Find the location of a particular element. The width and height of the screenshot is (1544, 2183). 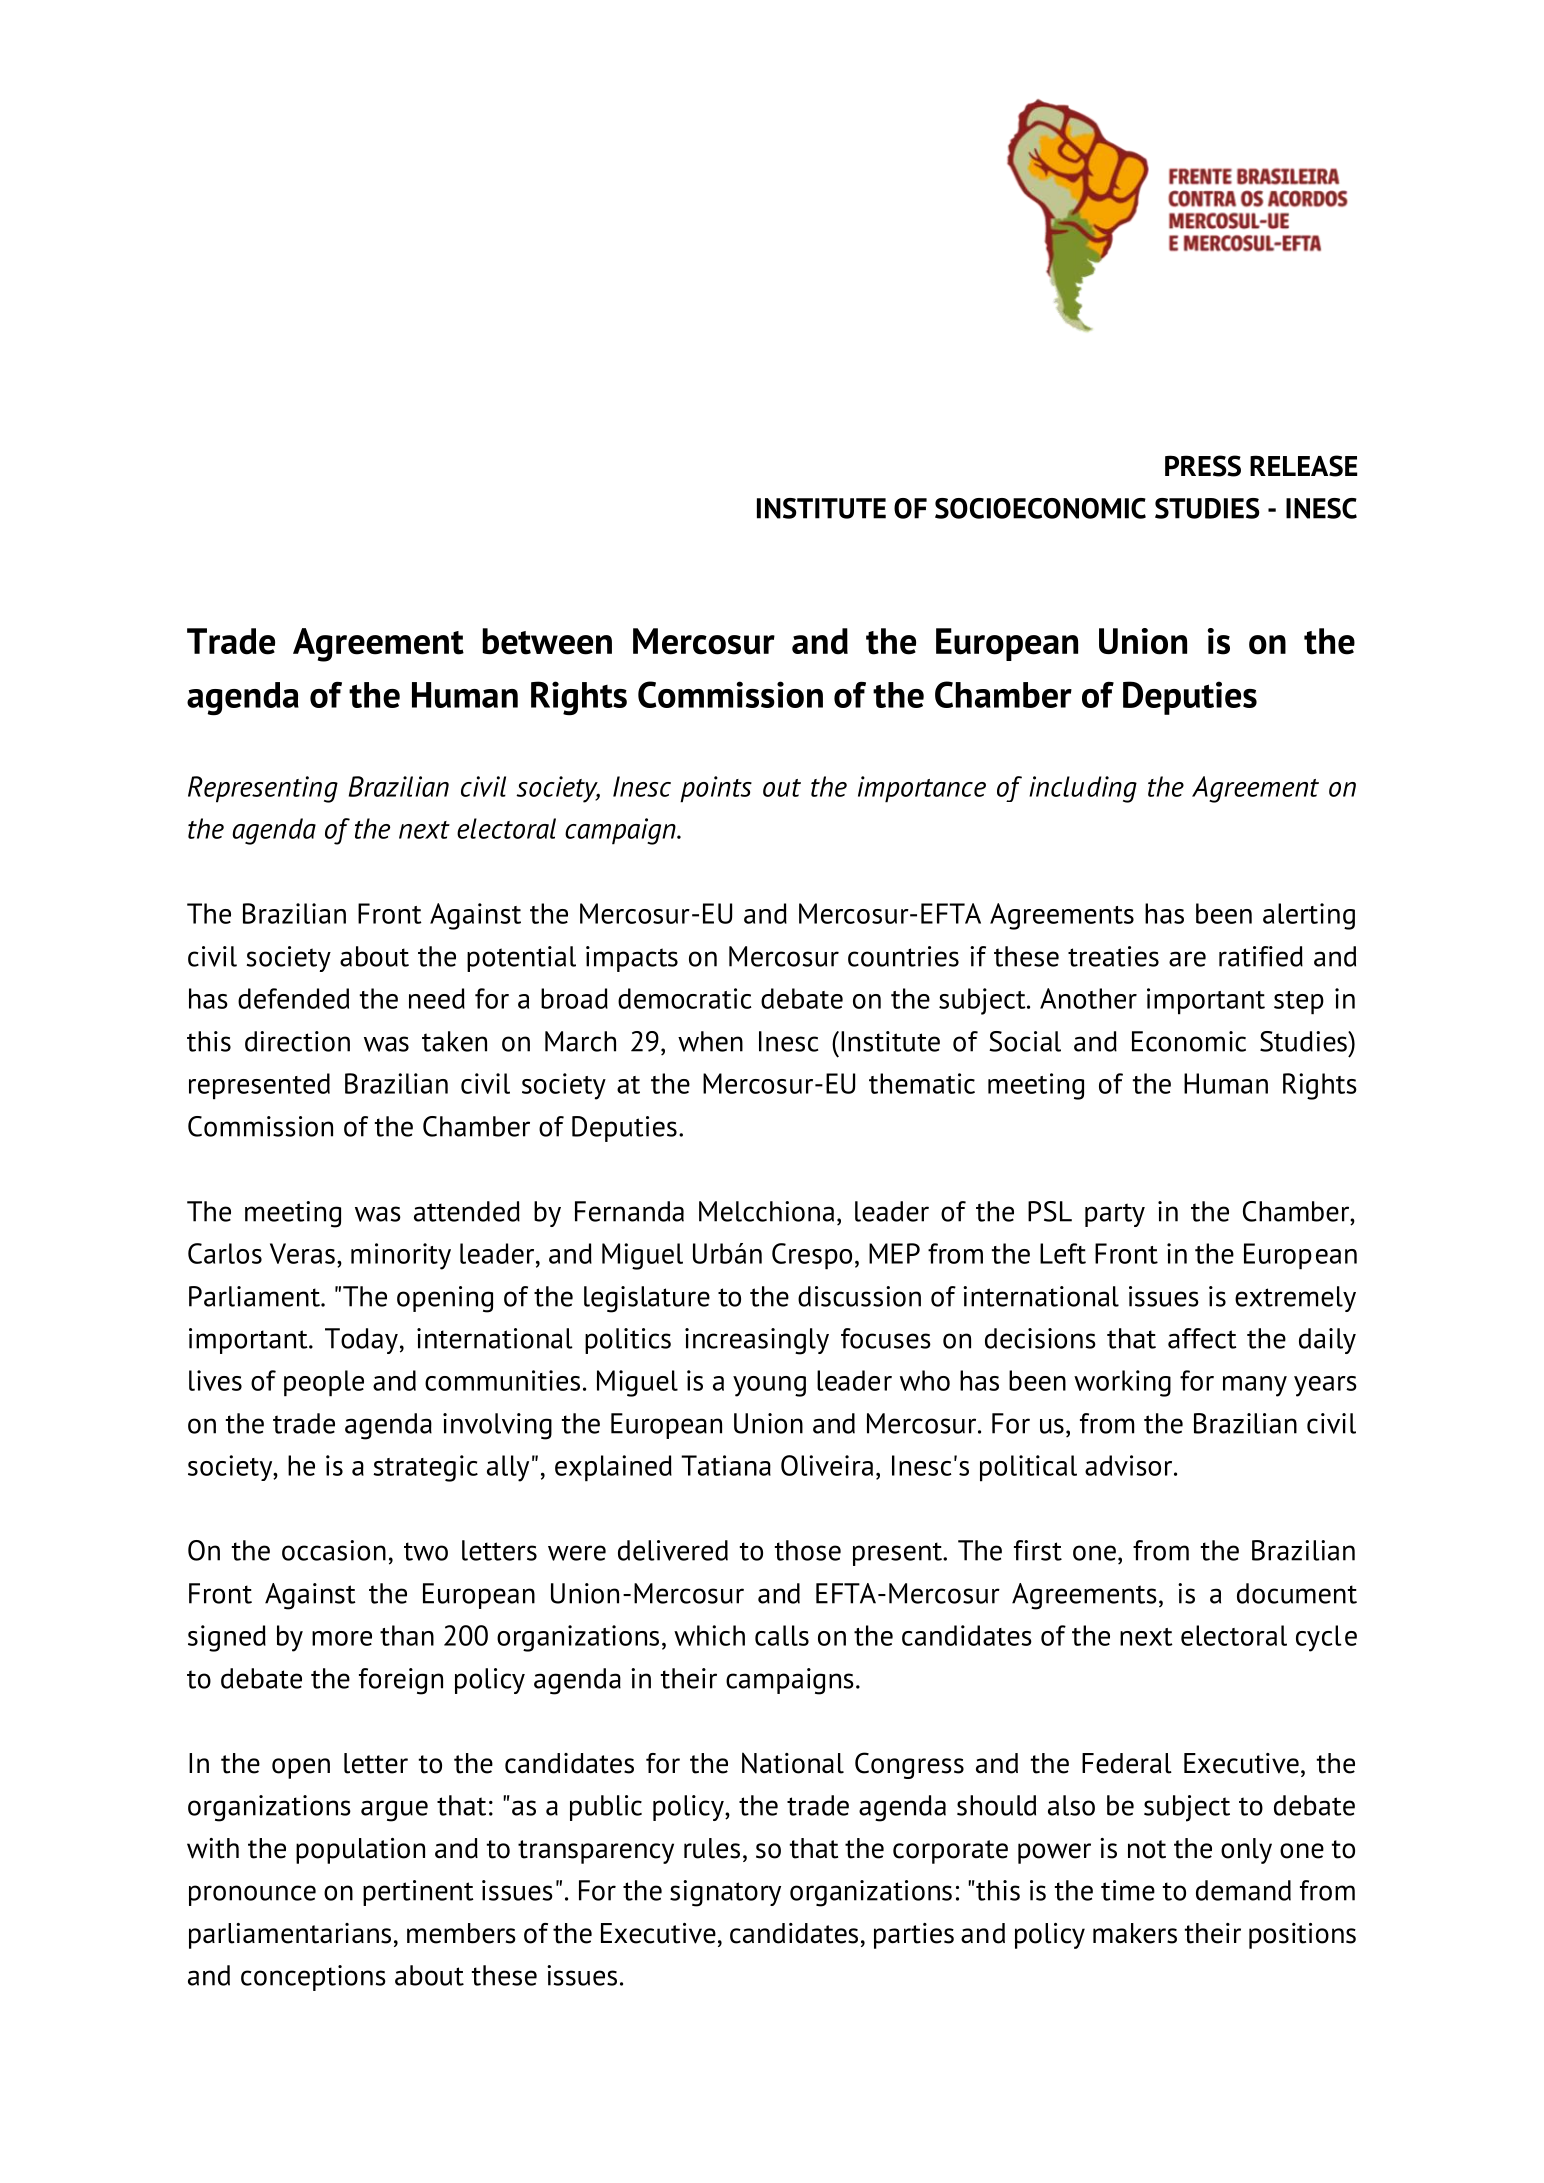

document is located at coordinates (1297, 1593).
